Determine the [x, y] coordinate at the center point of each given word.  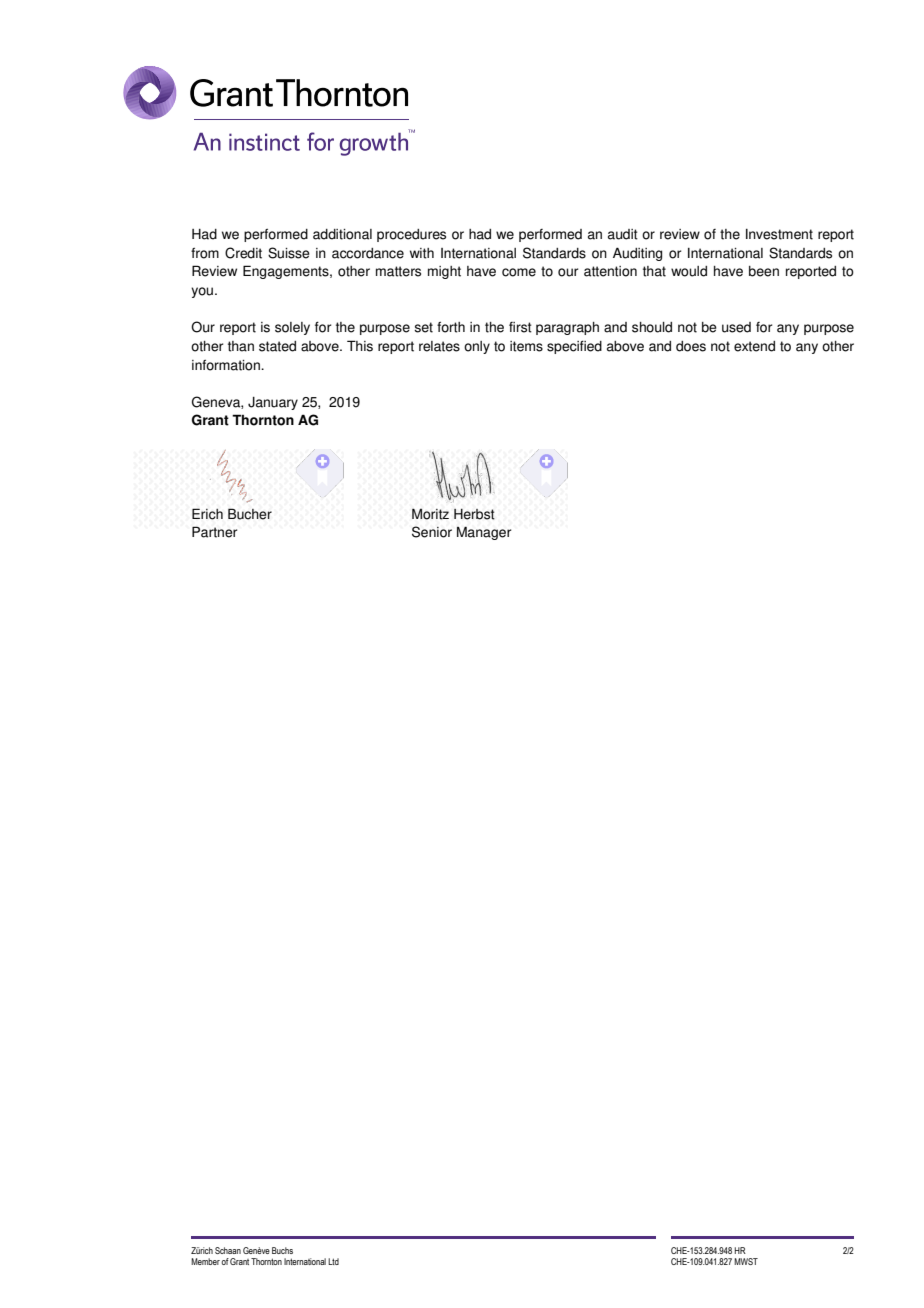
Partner [214, 532]
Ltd [333, 1261]
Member [205, 1261]
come [519, 272]
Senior [432, 532]
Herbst [474, 514]
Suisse [289, 253]
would [689, 271]
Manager [484, 533]
